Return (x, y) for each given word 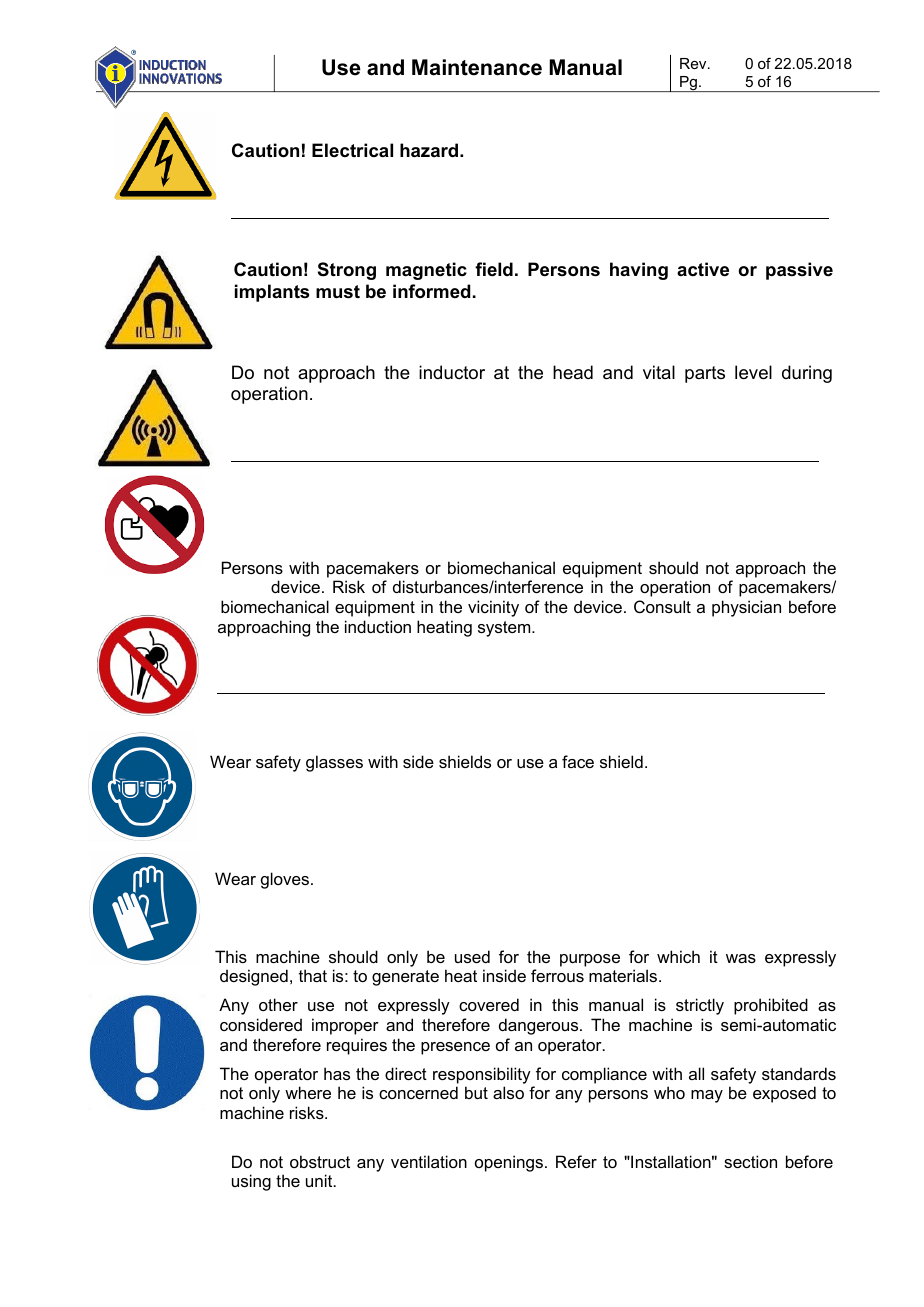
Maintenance (477, 67)
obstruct (320, 1161)
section (750, 1161)
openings (509, 1163)
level (753, 372)
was (741, 958)
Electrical (352, 150)
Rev (694, 63)
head (573, 372)
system (505, 629)
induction (378, 626)
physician (746, 608)
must (338, 292)
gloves (286, 880)
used (472, 956)
